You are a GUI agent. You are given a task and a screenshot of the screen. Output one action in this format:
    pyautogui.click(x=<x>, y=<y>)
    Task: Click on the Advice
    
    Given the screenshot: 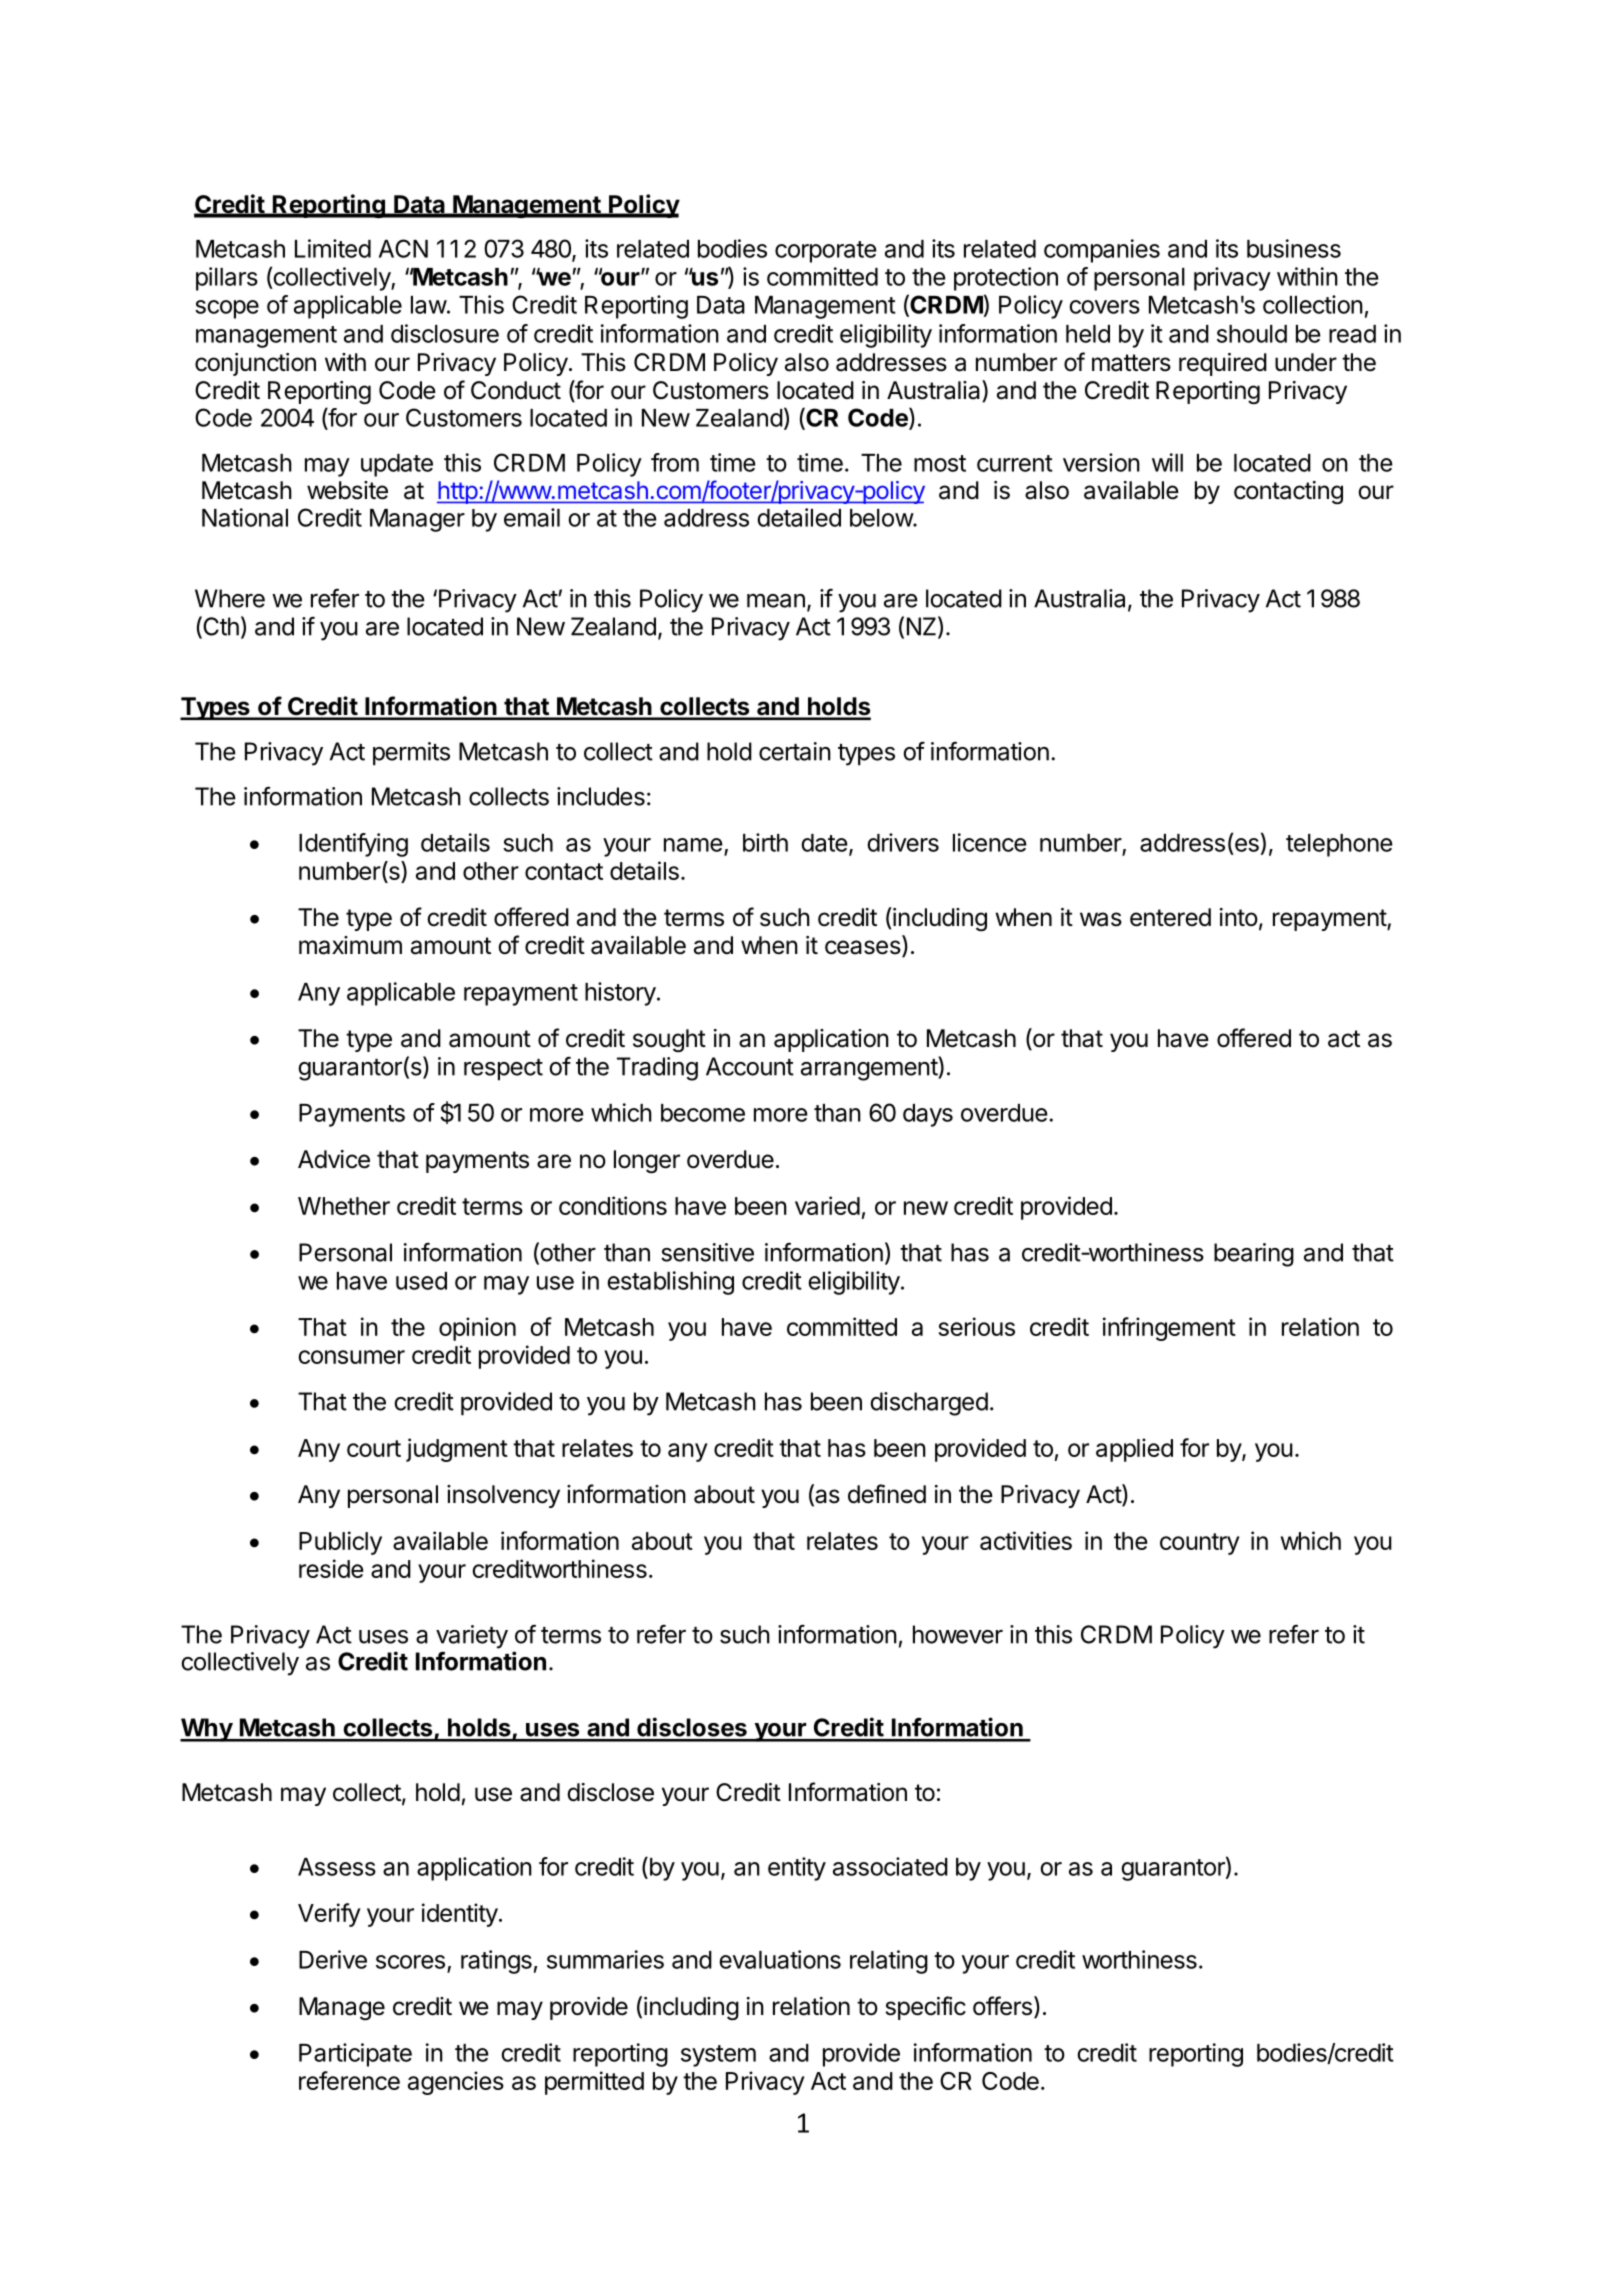 What is the action you would take?
    pyautogui.click(x=334, y=1159)
